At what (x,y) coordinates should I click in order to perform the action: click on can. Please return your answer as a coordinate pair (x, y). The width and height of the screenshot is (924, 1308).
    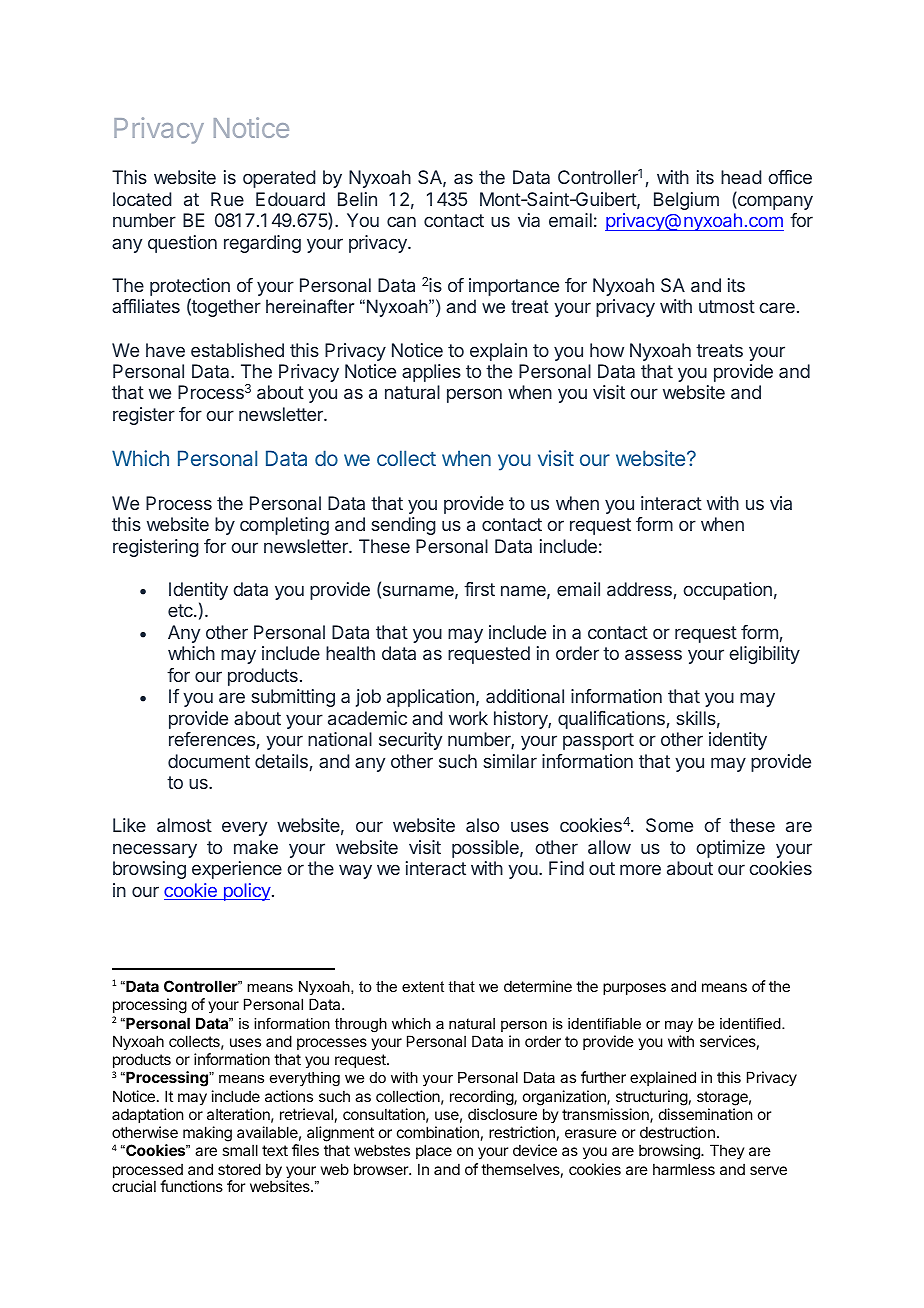
    Looking at the image, I should click on (401, 221).
